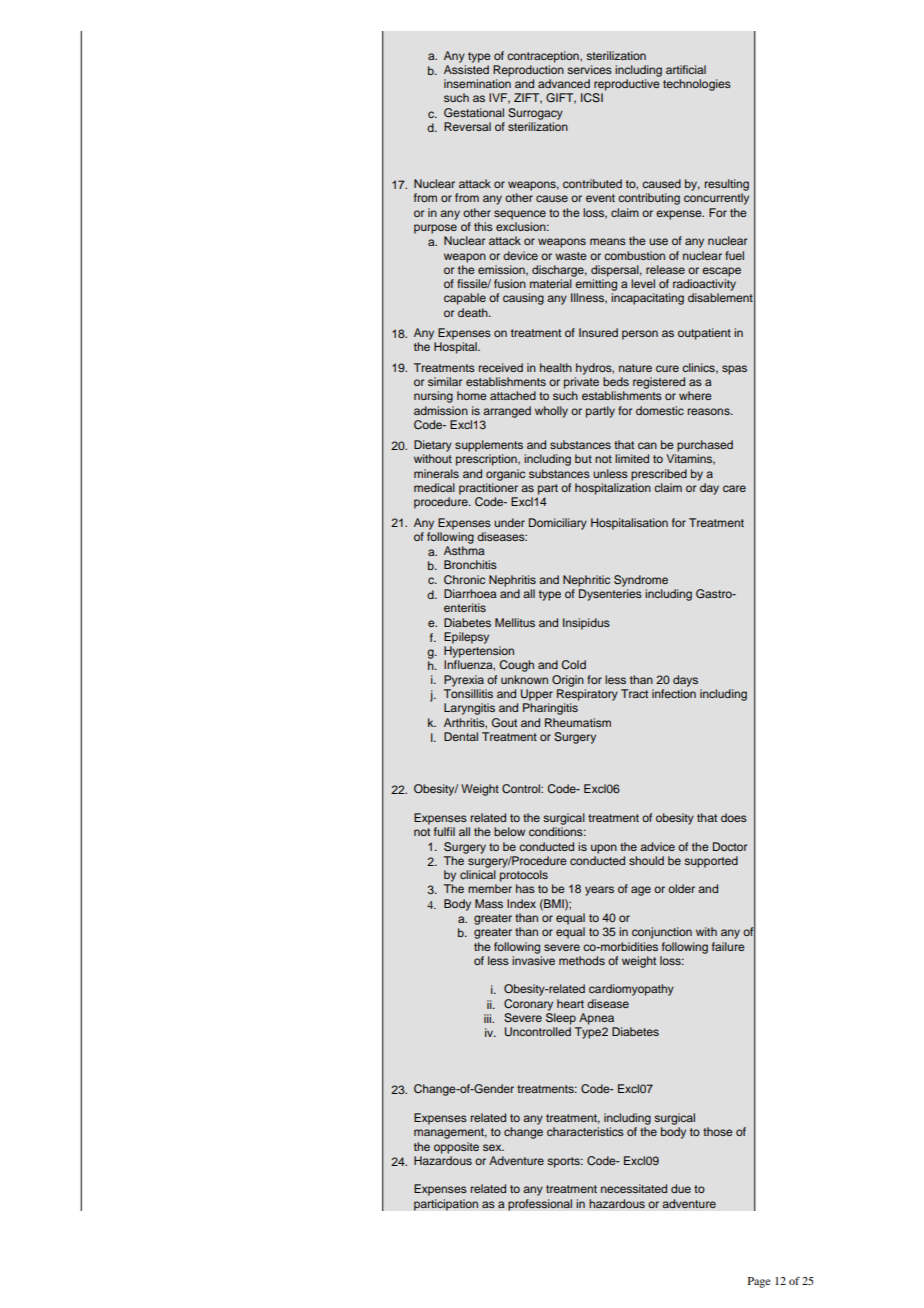  I want to click on clinical, so click(478, 874).
